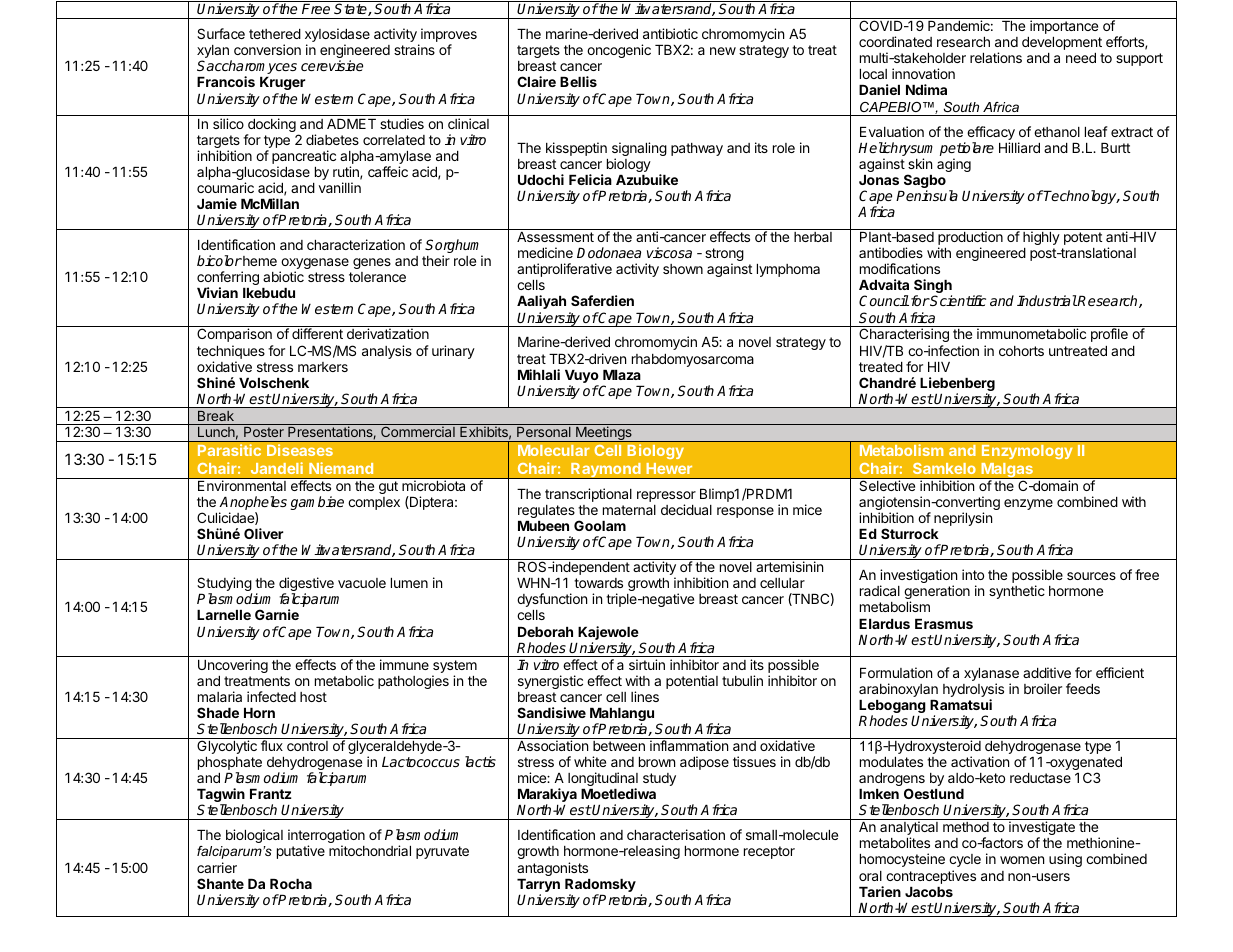  Describe the element at coordinates (332, 65) in the document. I see `cerevisiae` at that location.
